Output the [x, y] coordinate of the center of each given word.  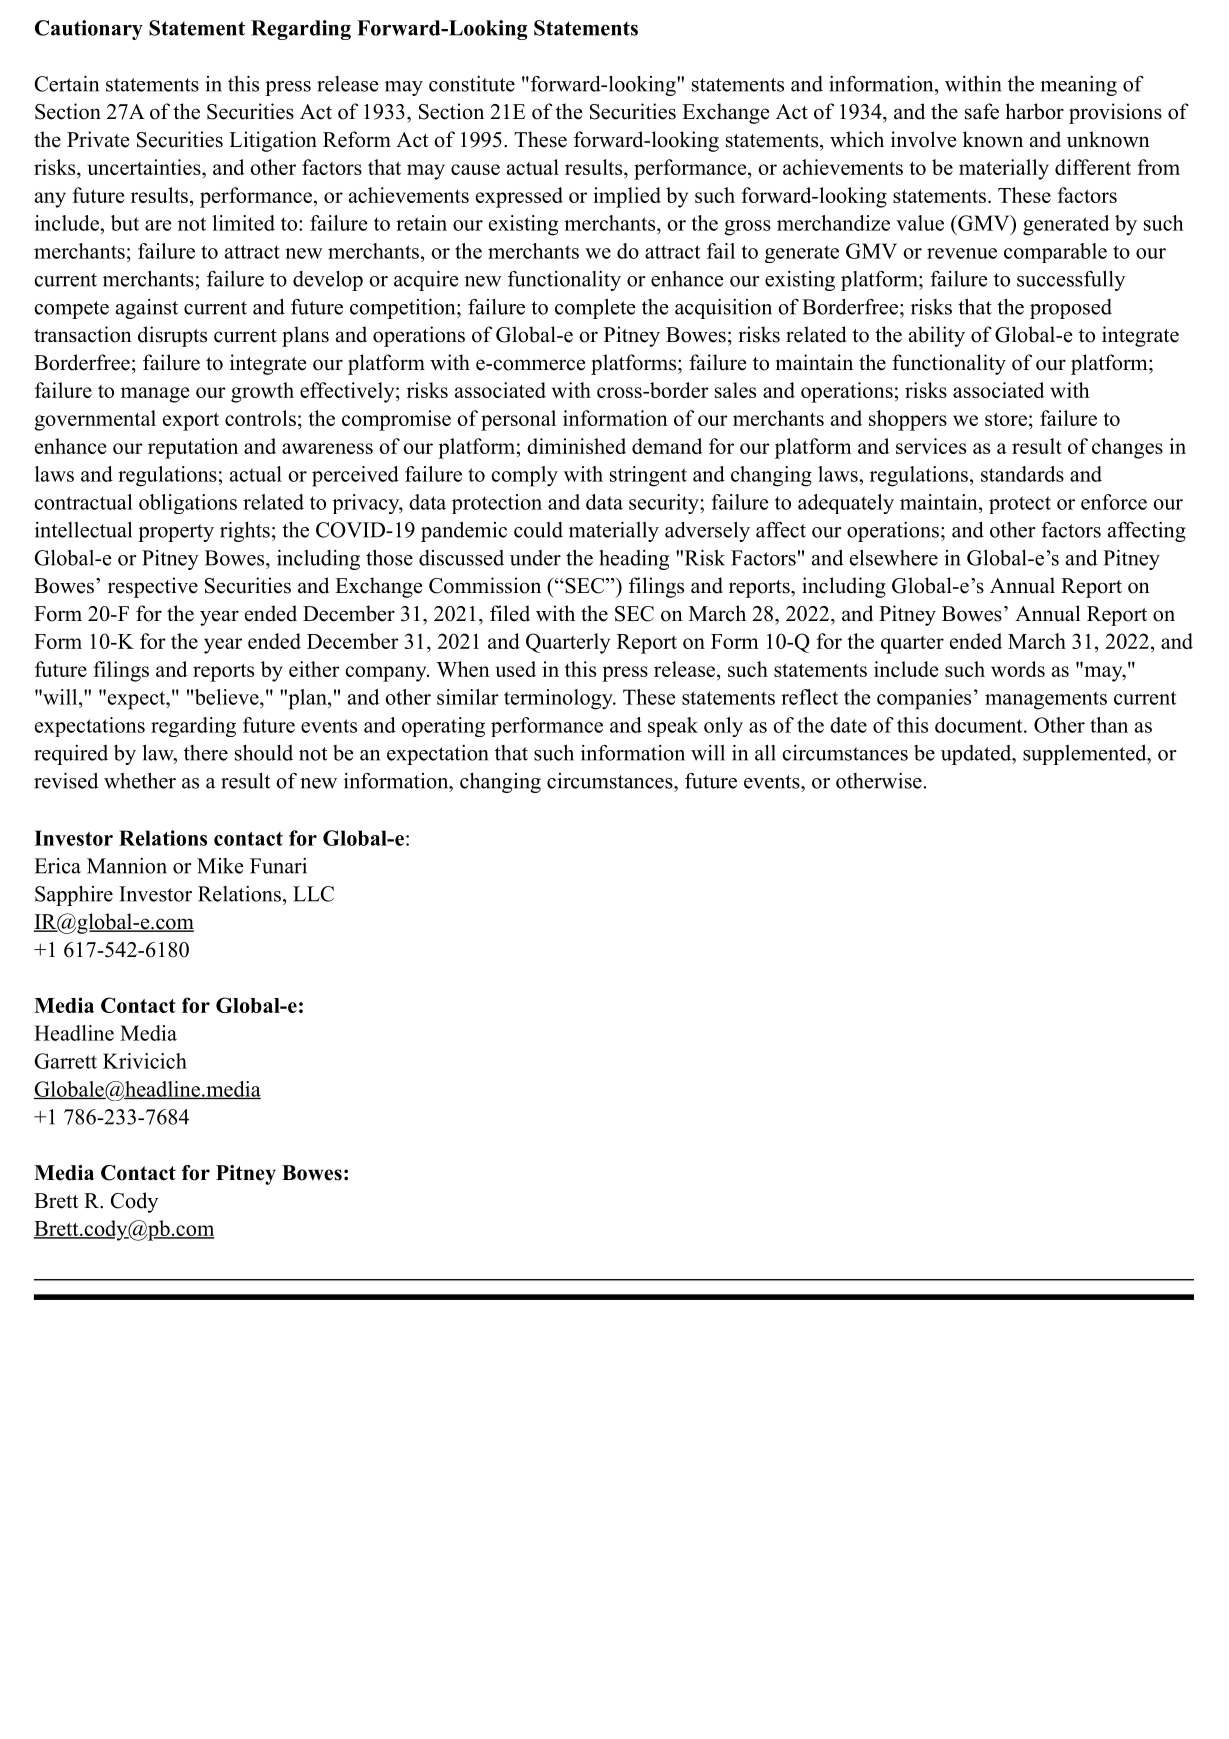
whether [140, 781]
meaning [1078, 86]
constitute [472, 84]
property [176, 533]
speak [673, 727]
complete [595, 309]
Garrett [65, 1061]
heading [634, 560]
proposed [1071, 309]
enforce [1114, 502]
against [147, 309]
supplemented [1085, 755]
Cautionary [89, 30]
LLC [313, 894]
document [978, 725]
